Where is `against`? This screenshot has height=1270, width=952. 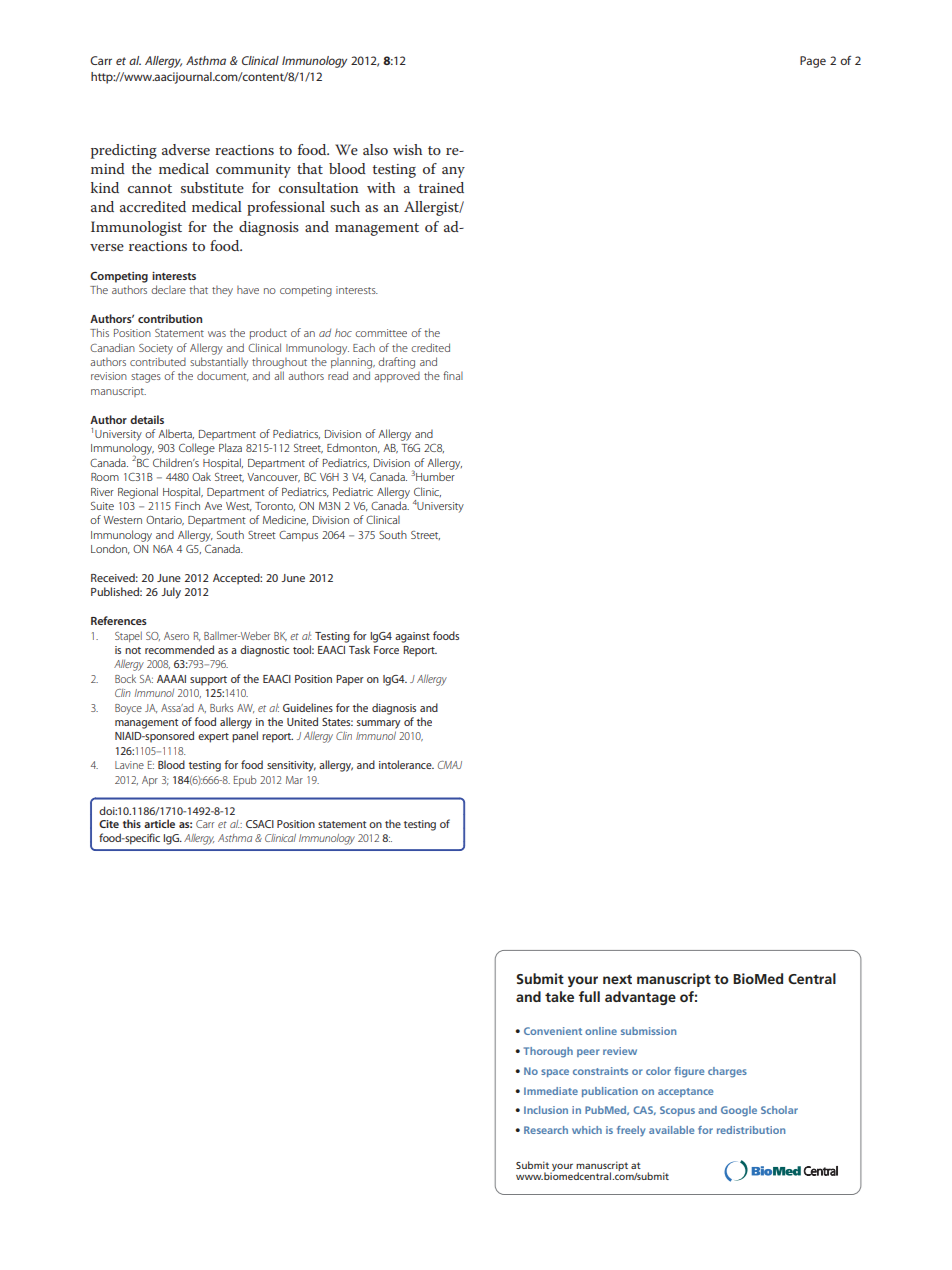 against is located at coordinates (412, 637).
